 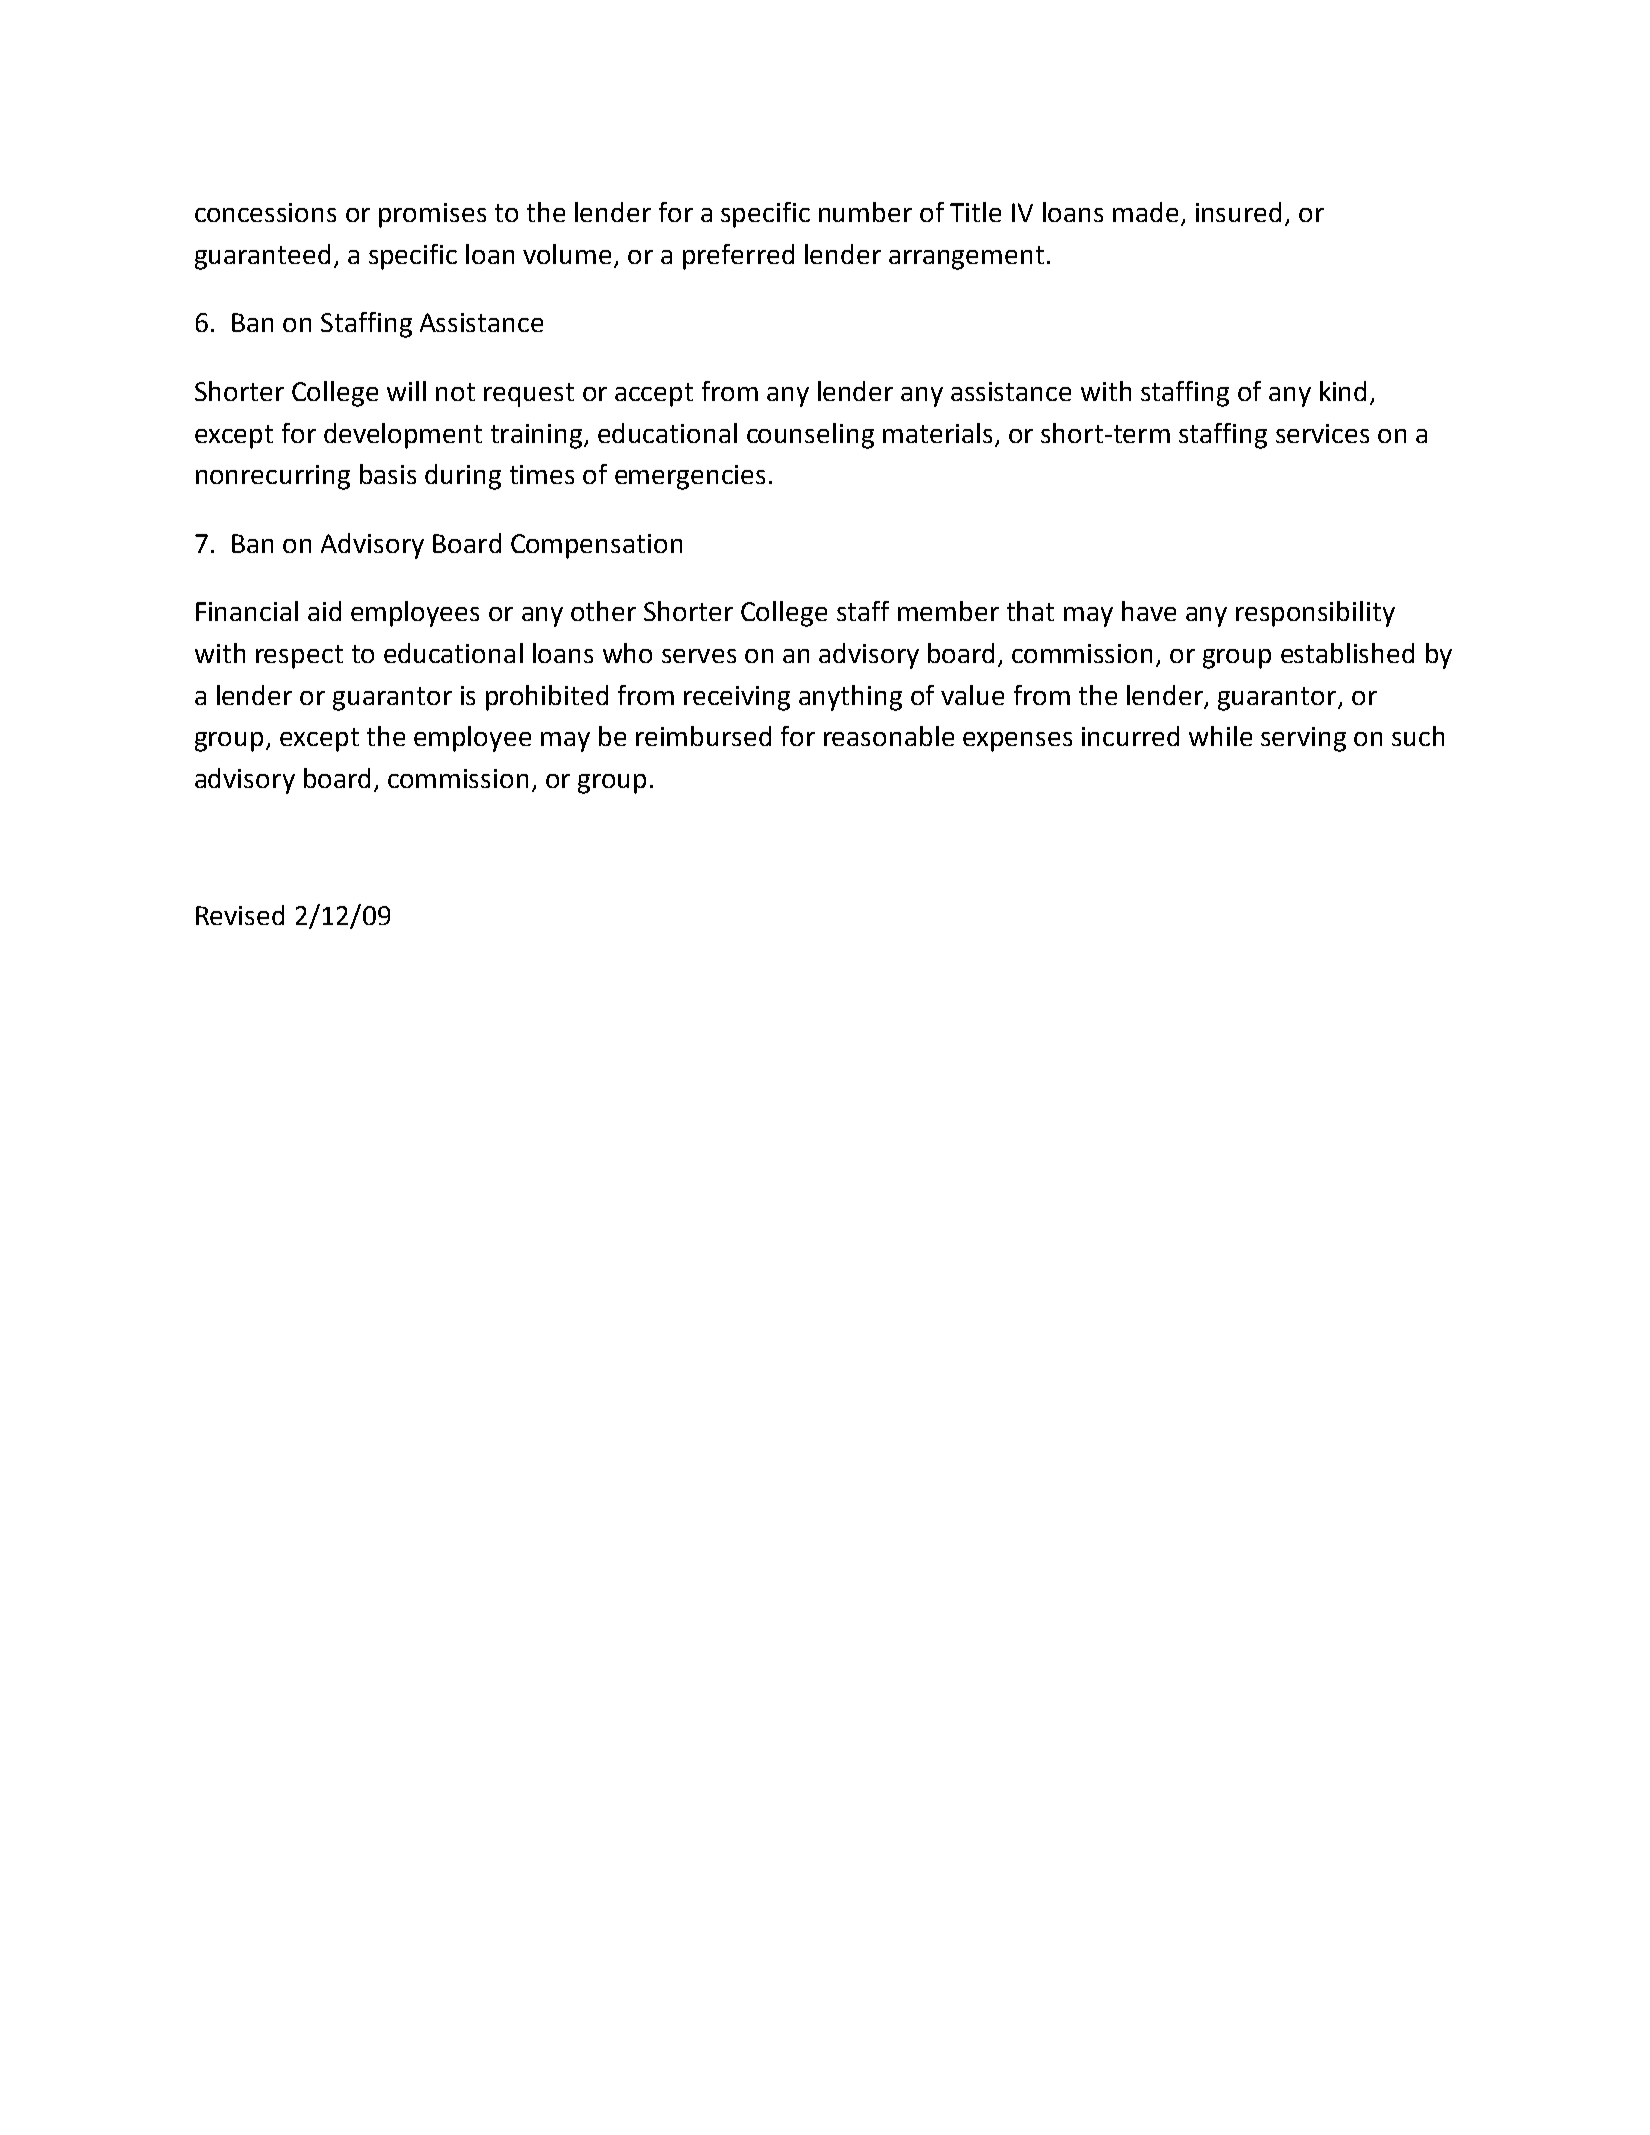 I want to click on number, so click(x=865, y=212).
